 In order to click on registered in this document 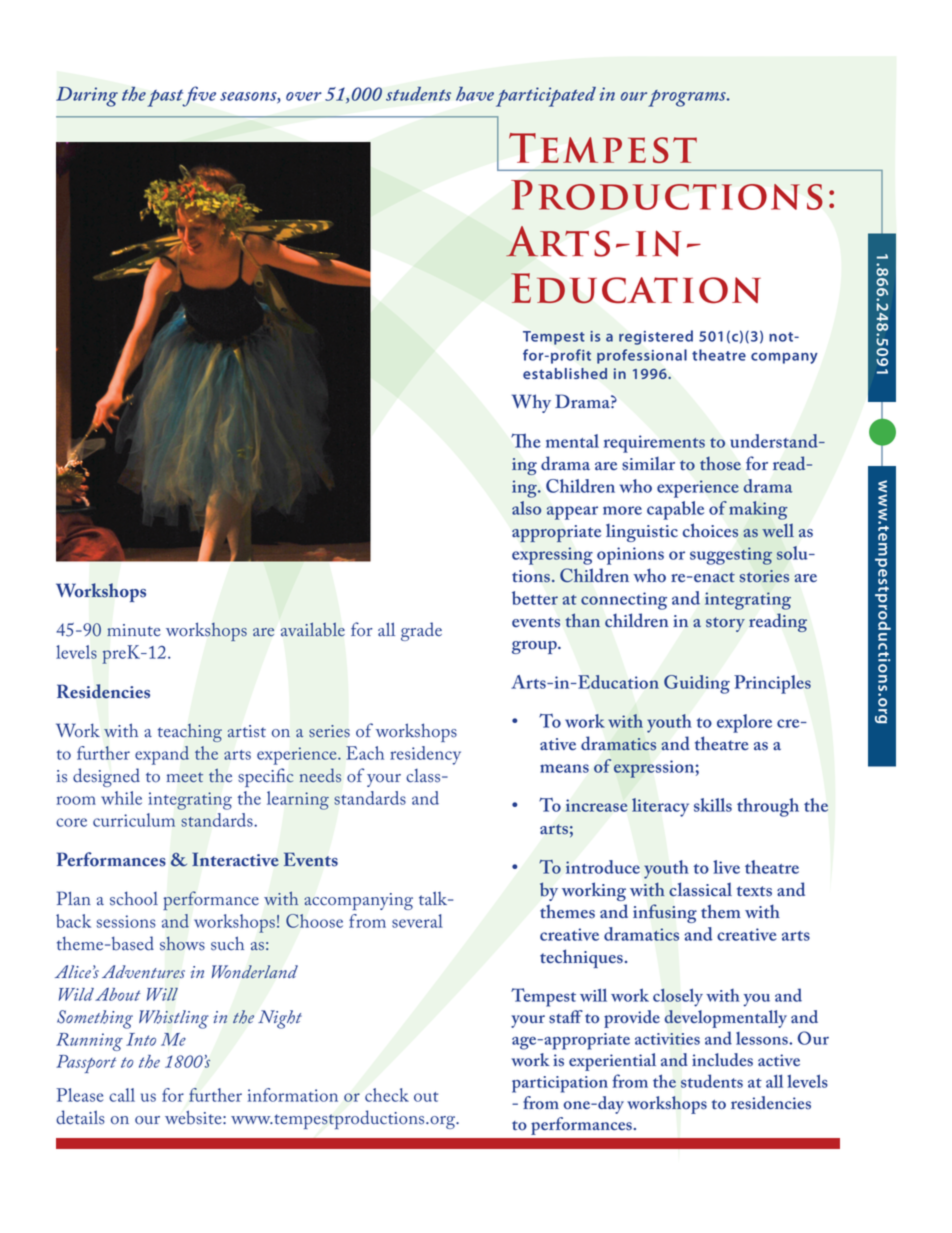, I will do `click(656, 337)`.
